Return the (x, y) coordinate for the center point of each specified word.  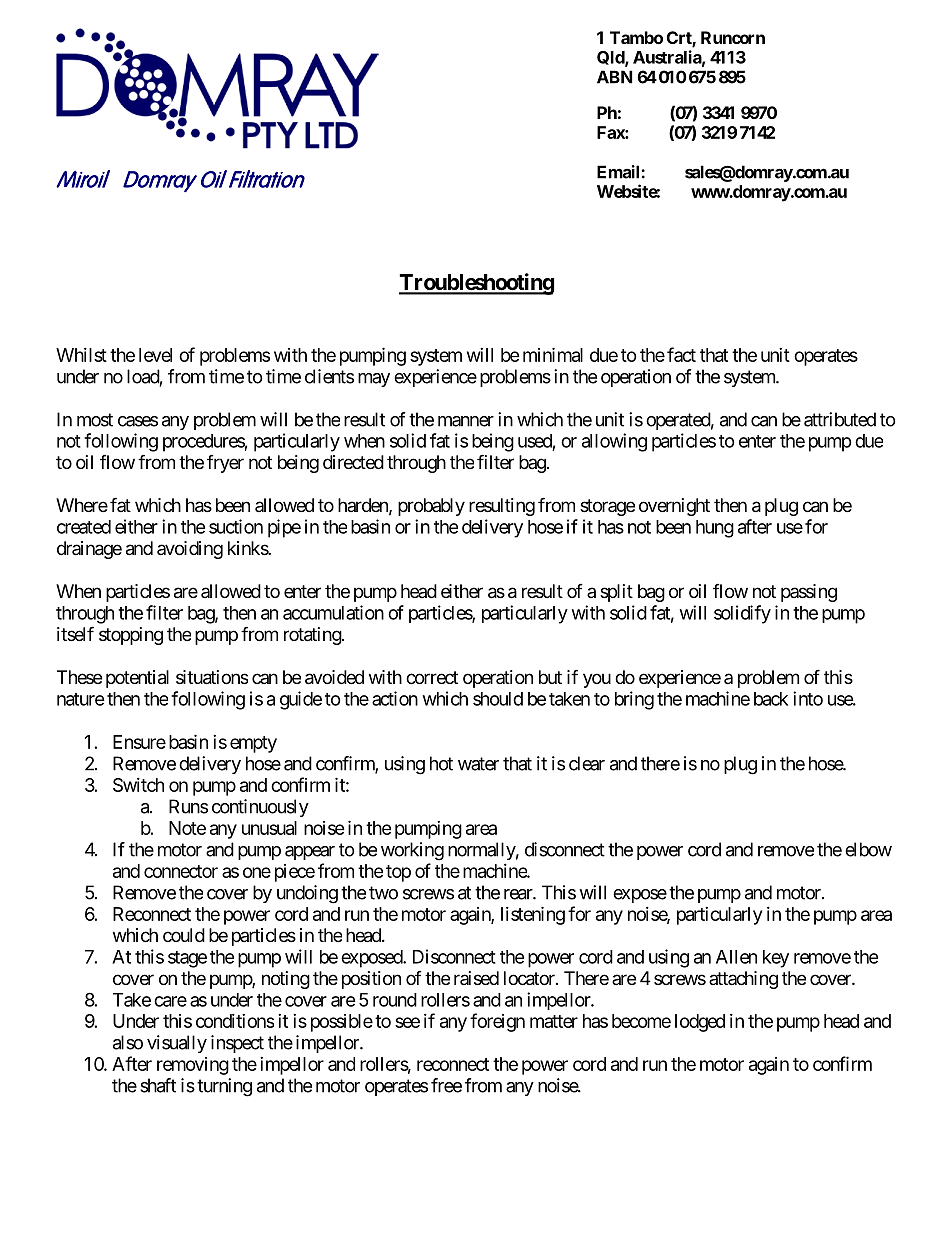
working (412, 851)
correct (432, 677)
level (155, 355)
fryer (225, 464)
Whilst (81, 355)
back (771, 699)
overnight (674, 507)
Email (619, 172)
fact (681, 354)
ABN (615, 77)
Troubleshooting (476, 284)
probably (431, 507)
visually (177, 1044)
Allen (736, 957)
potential (137, 679)
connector (181, 871)
